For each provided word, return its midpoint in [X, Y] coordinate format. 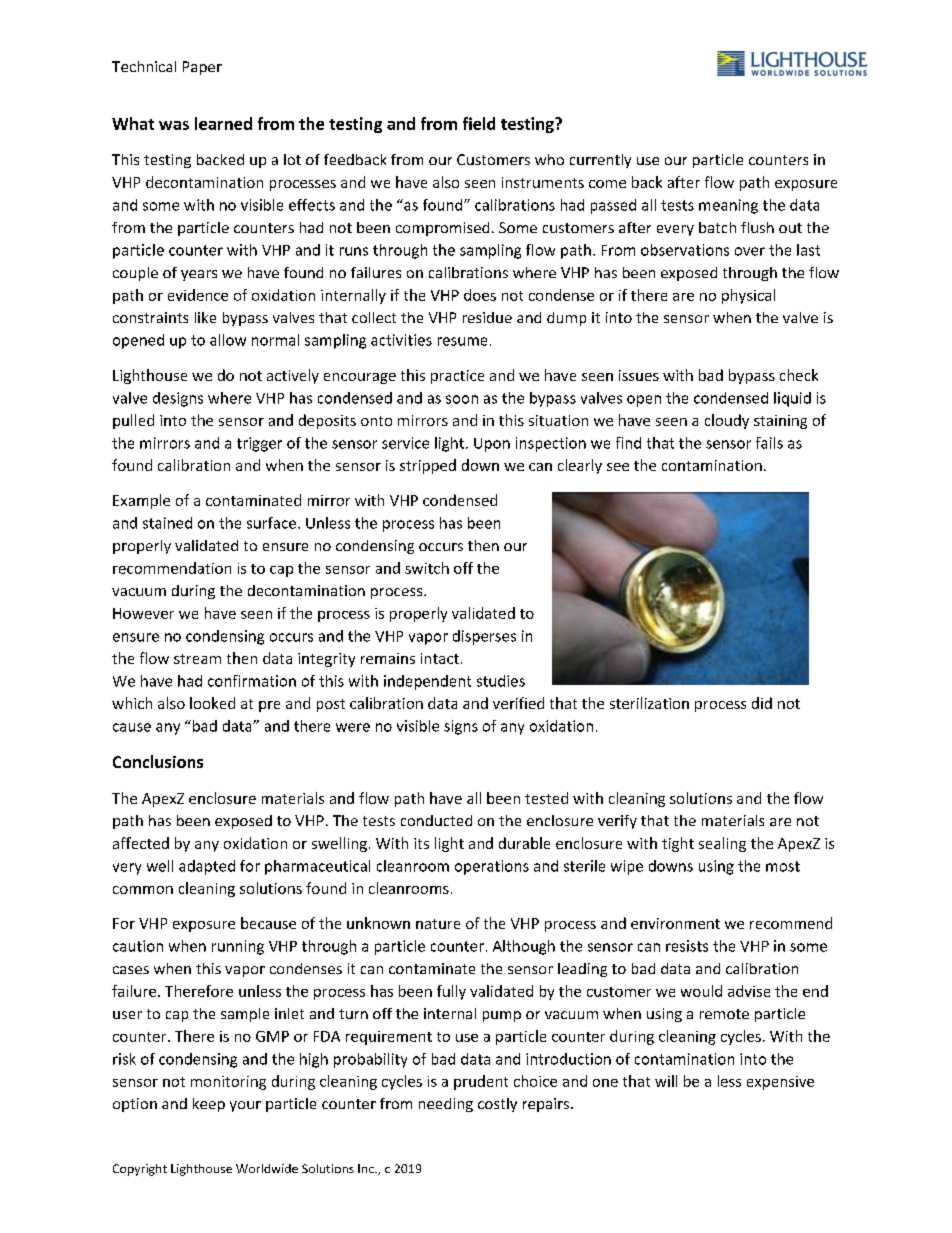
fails [769, 443]
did [762, 703]
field [479, 123]
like [205, 317]
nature [438, 924]
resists [687, 946]
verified [518, 703]
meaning [728, 206]
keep [209, 1105]
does [480, 295]
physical [748, 296]
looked [212, 703]
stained [167, 523]
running [238, 947]
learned [223, 123]
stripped [428, 466]
